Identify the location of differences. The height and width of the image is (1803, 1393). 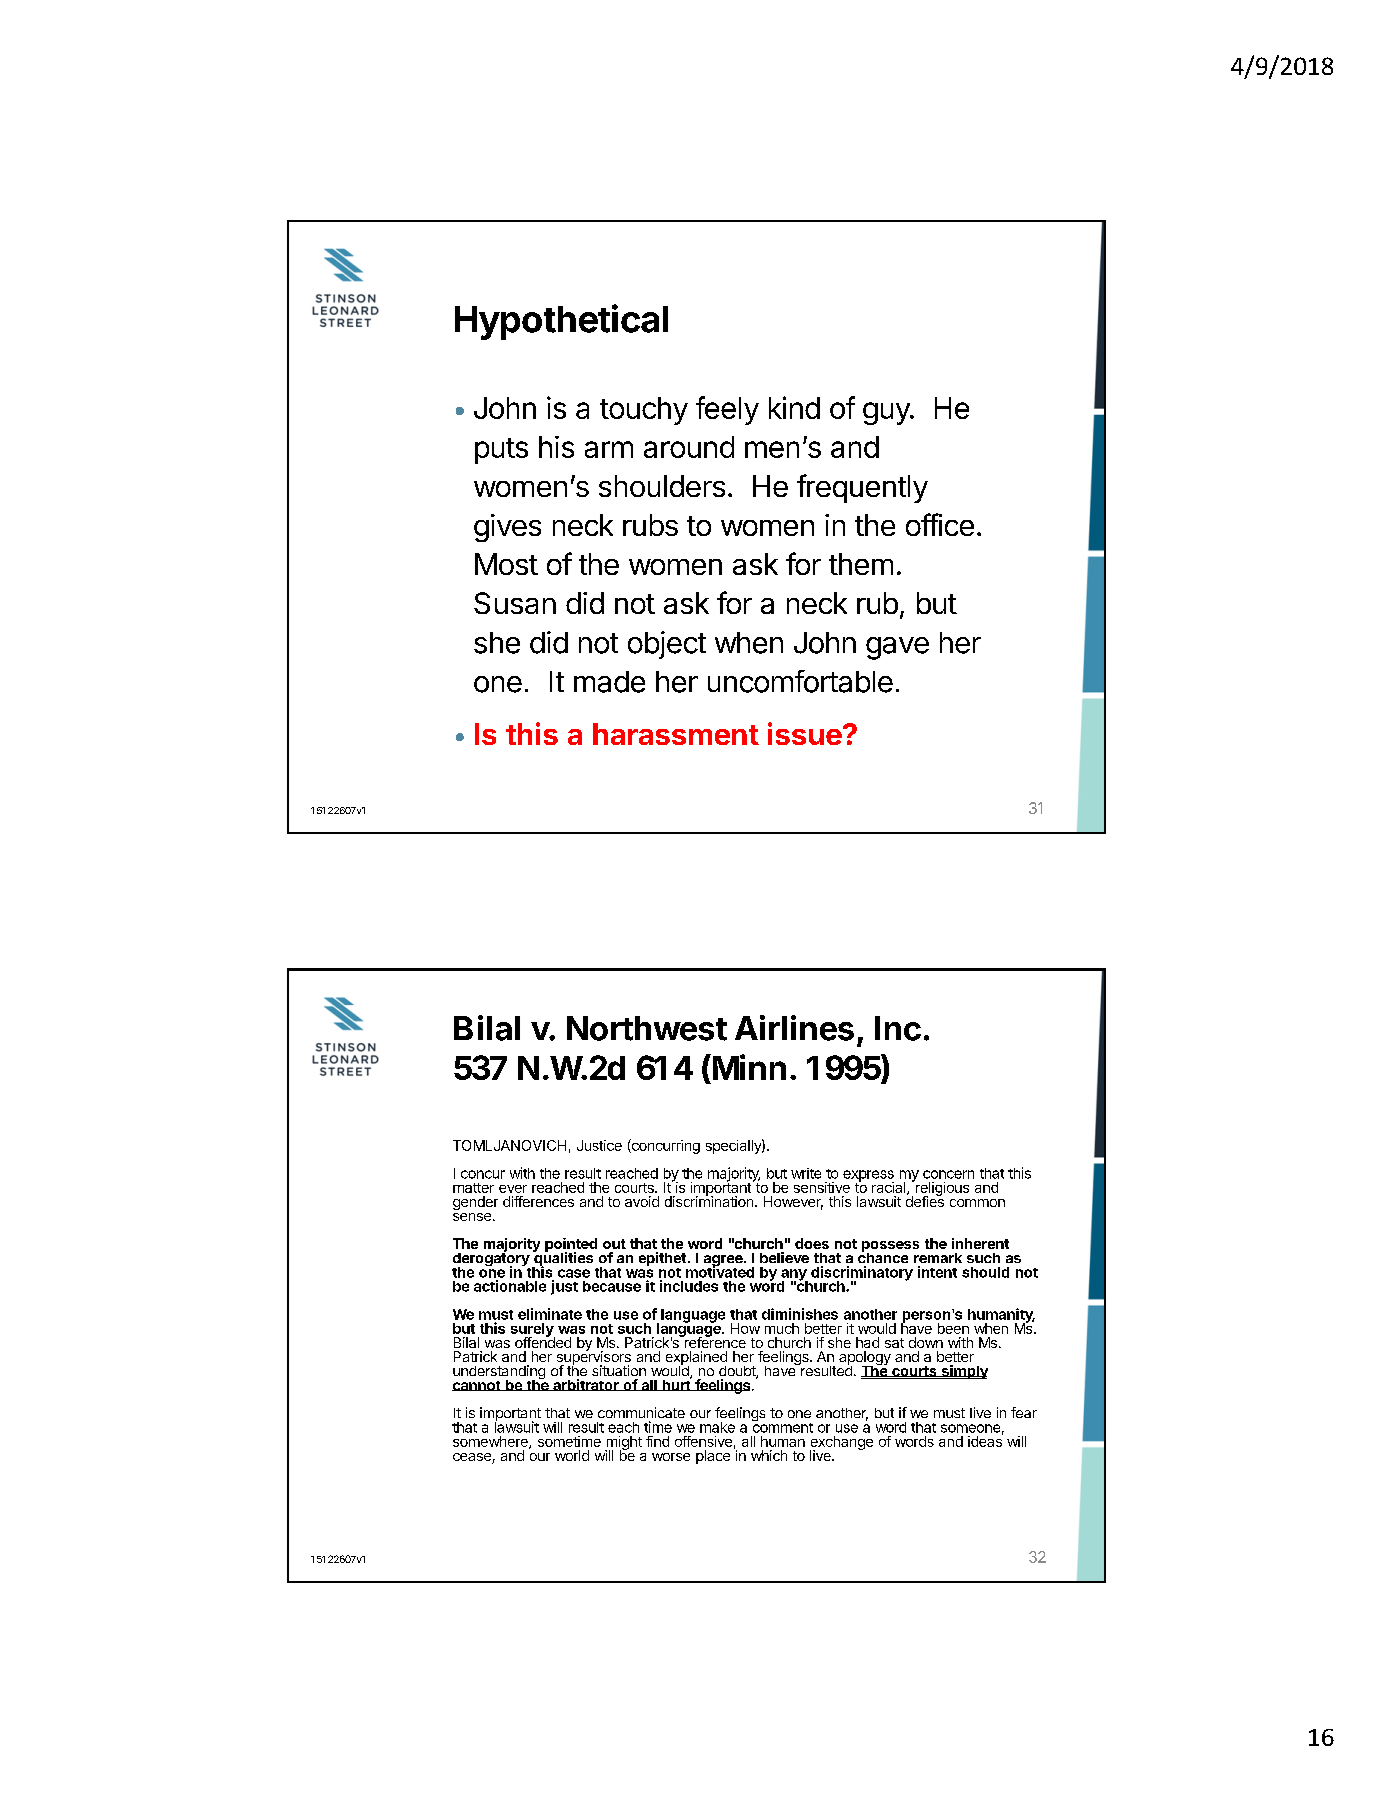
(538, 1201).
